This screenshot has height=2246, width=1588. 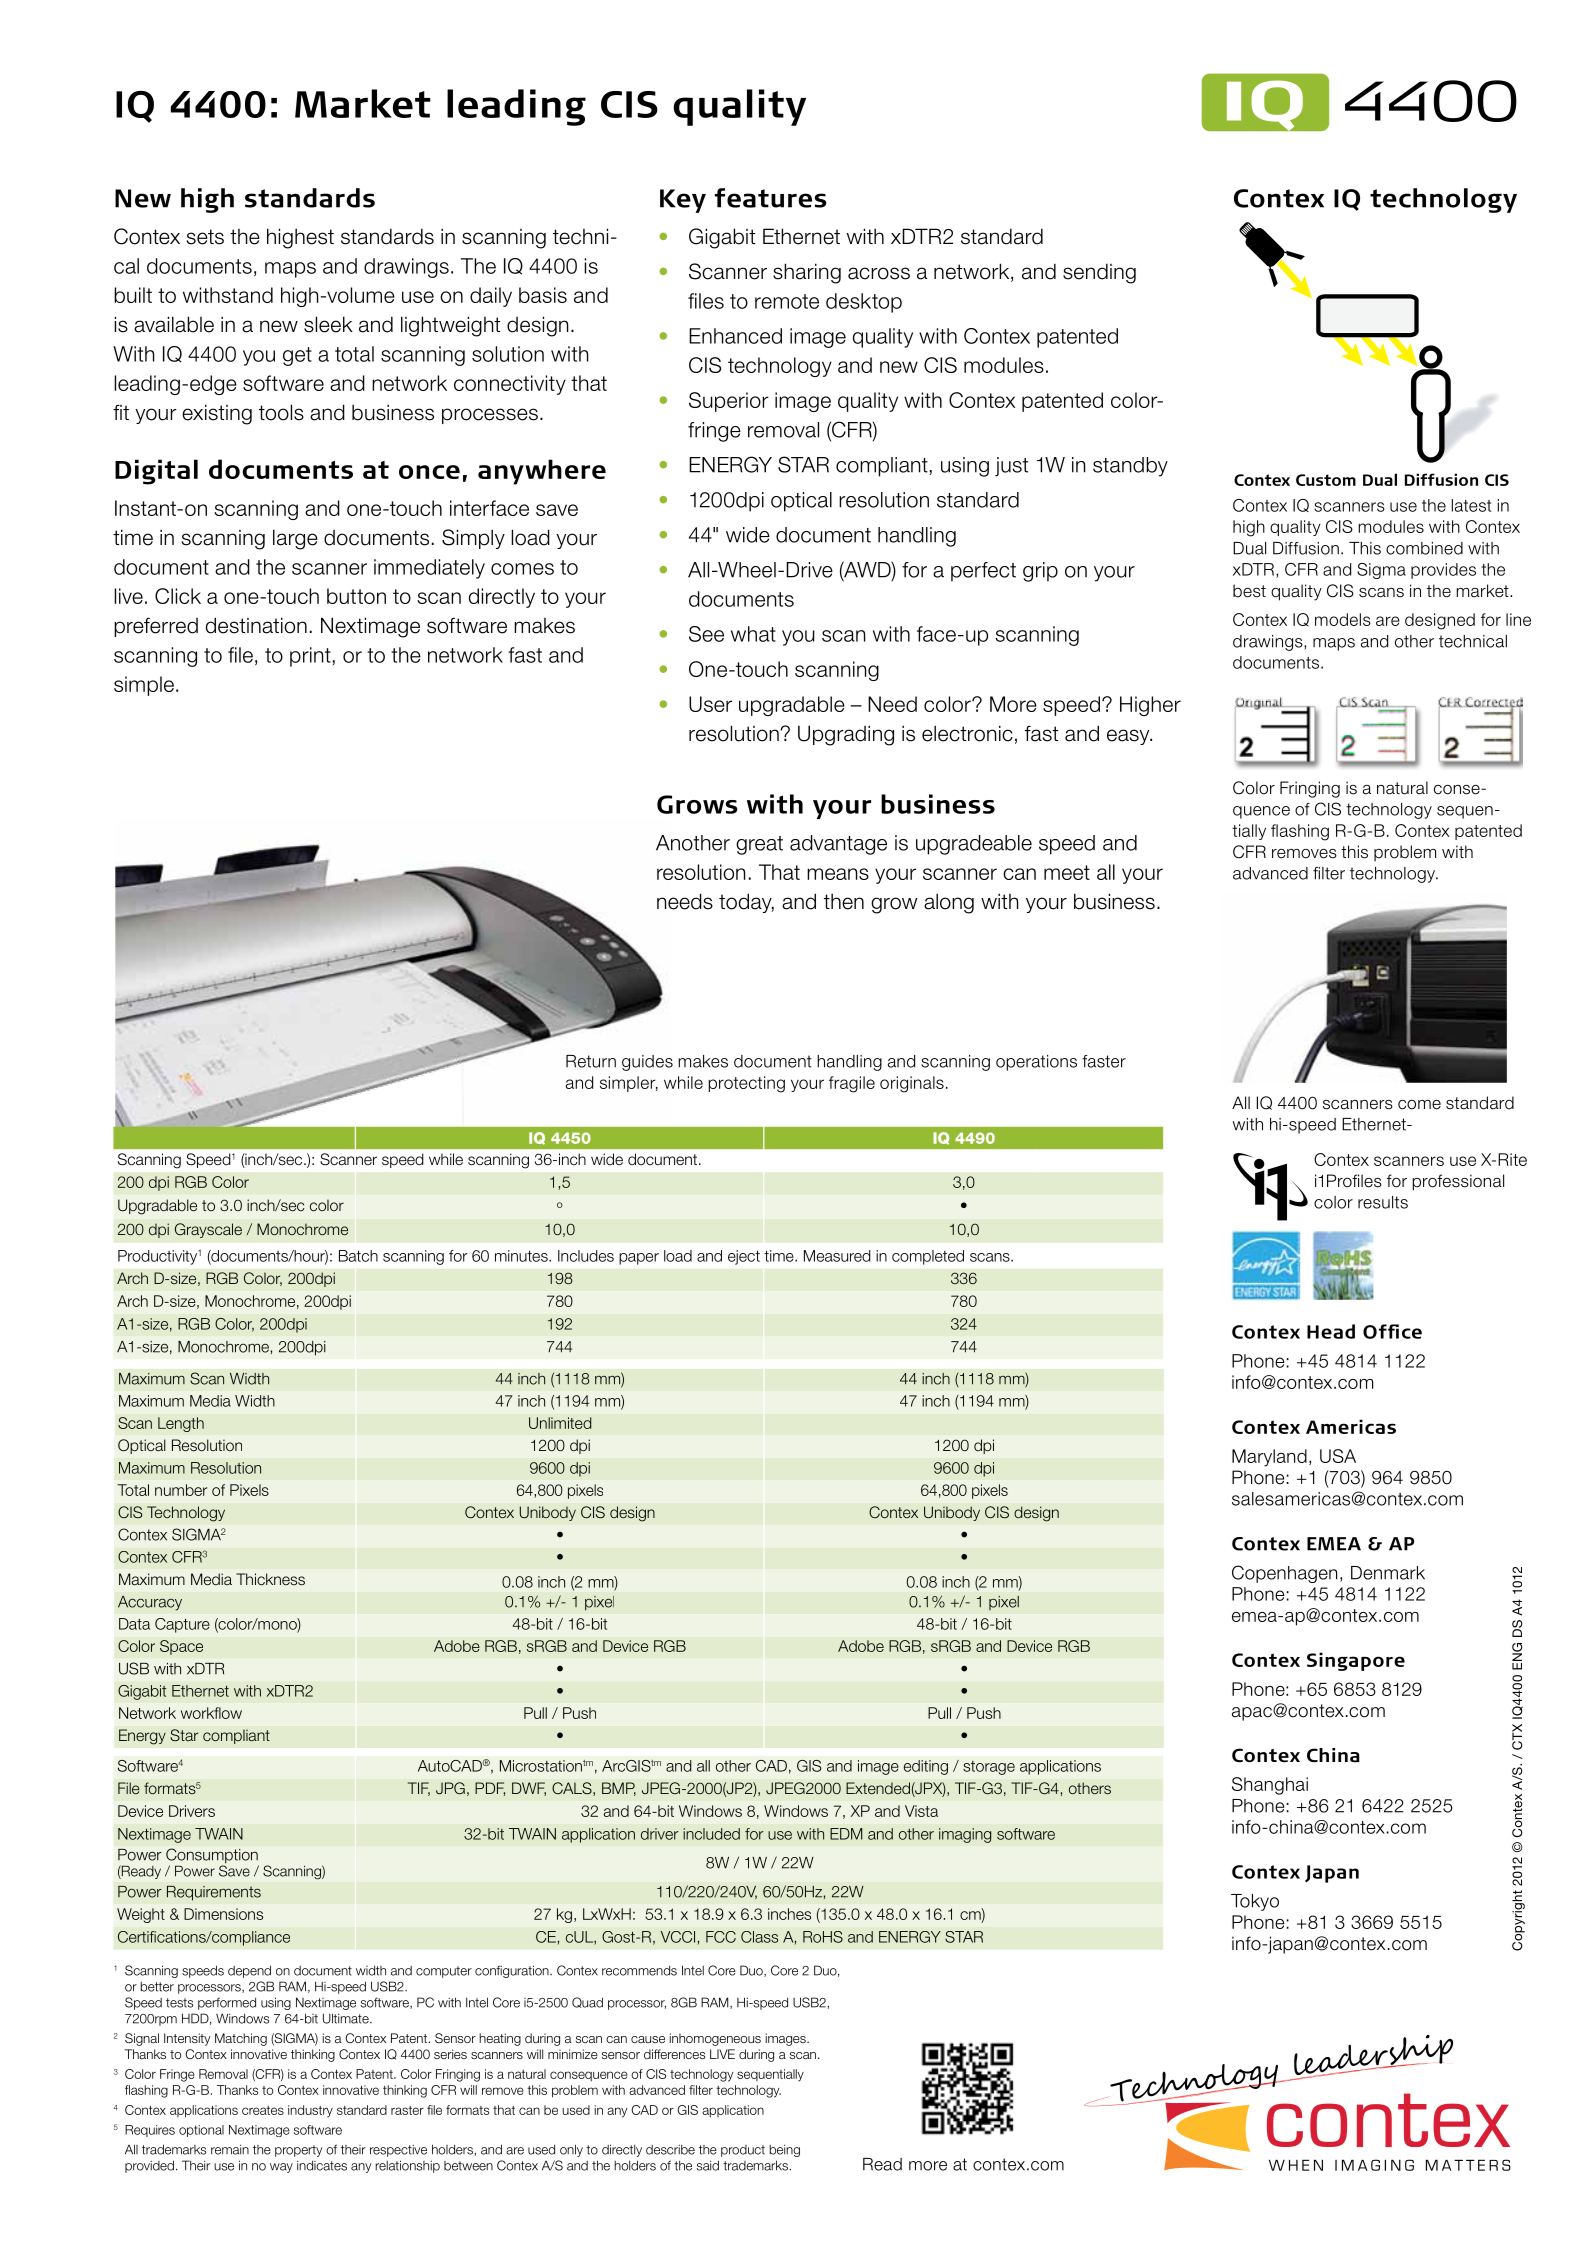 I want to click on Measured, so click(x=837, y=1256).
